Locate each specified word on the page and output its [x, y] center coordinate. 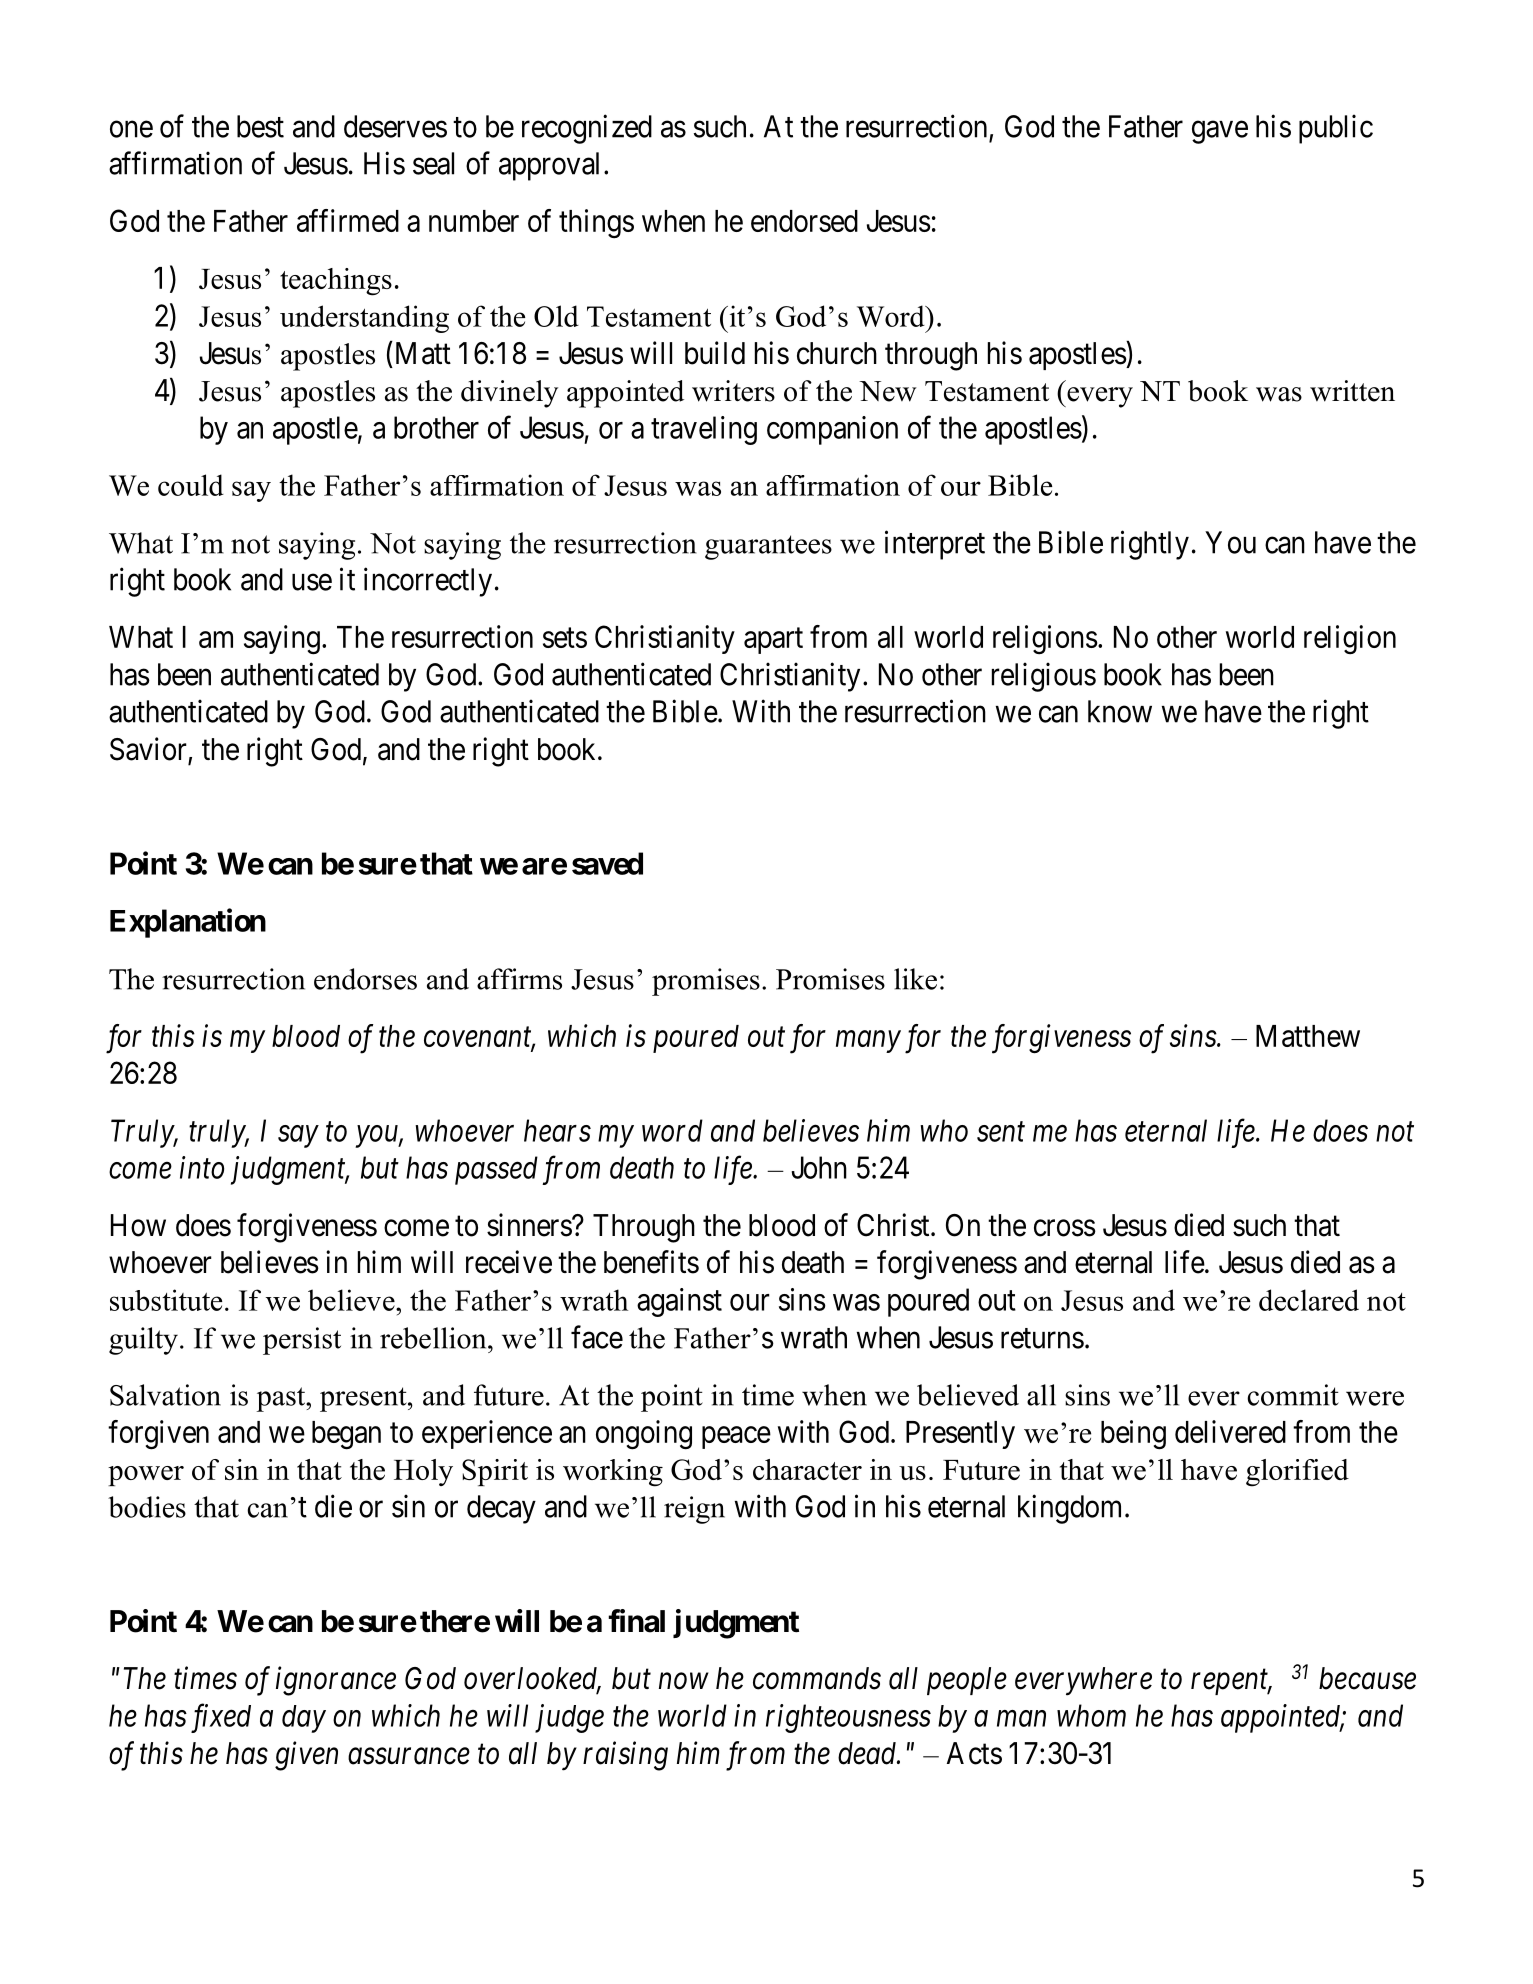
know [1120, 711]
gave [1220, 132]
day [304, 1719]
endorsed [804, 221]
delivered [1230, 1431]
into [202, 1167]
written [1352, 391]
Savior [149, 750]
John [819, 1167]
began [346, 1435]
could [191, 485]
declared [1309, 1300]
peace [736, 1437]
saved [607, 863]
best [260, 126]
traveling [704, 430]
